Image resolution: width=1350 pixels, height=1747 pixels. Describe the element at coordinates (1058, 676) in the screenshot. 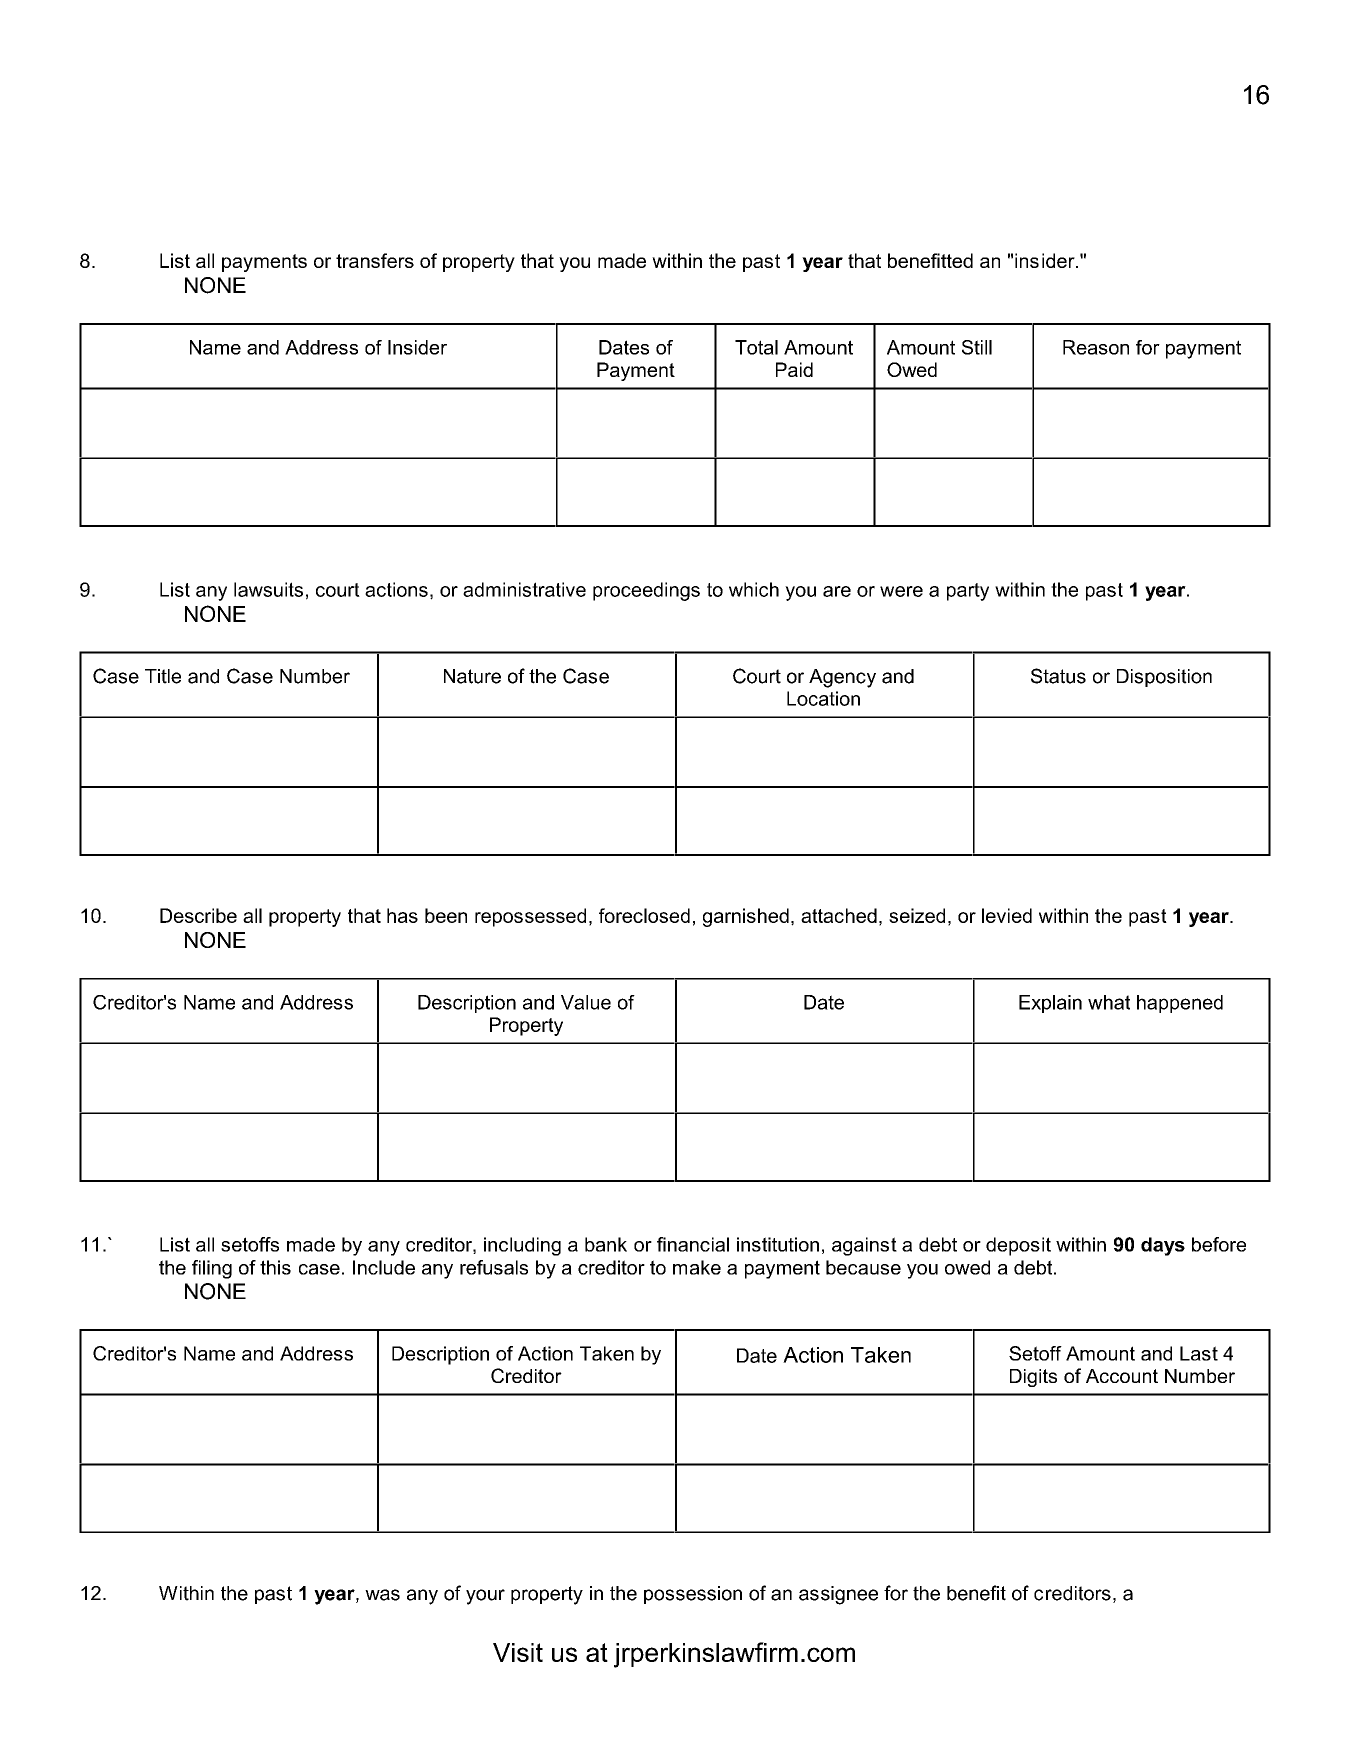

I see `Status` at that location.
